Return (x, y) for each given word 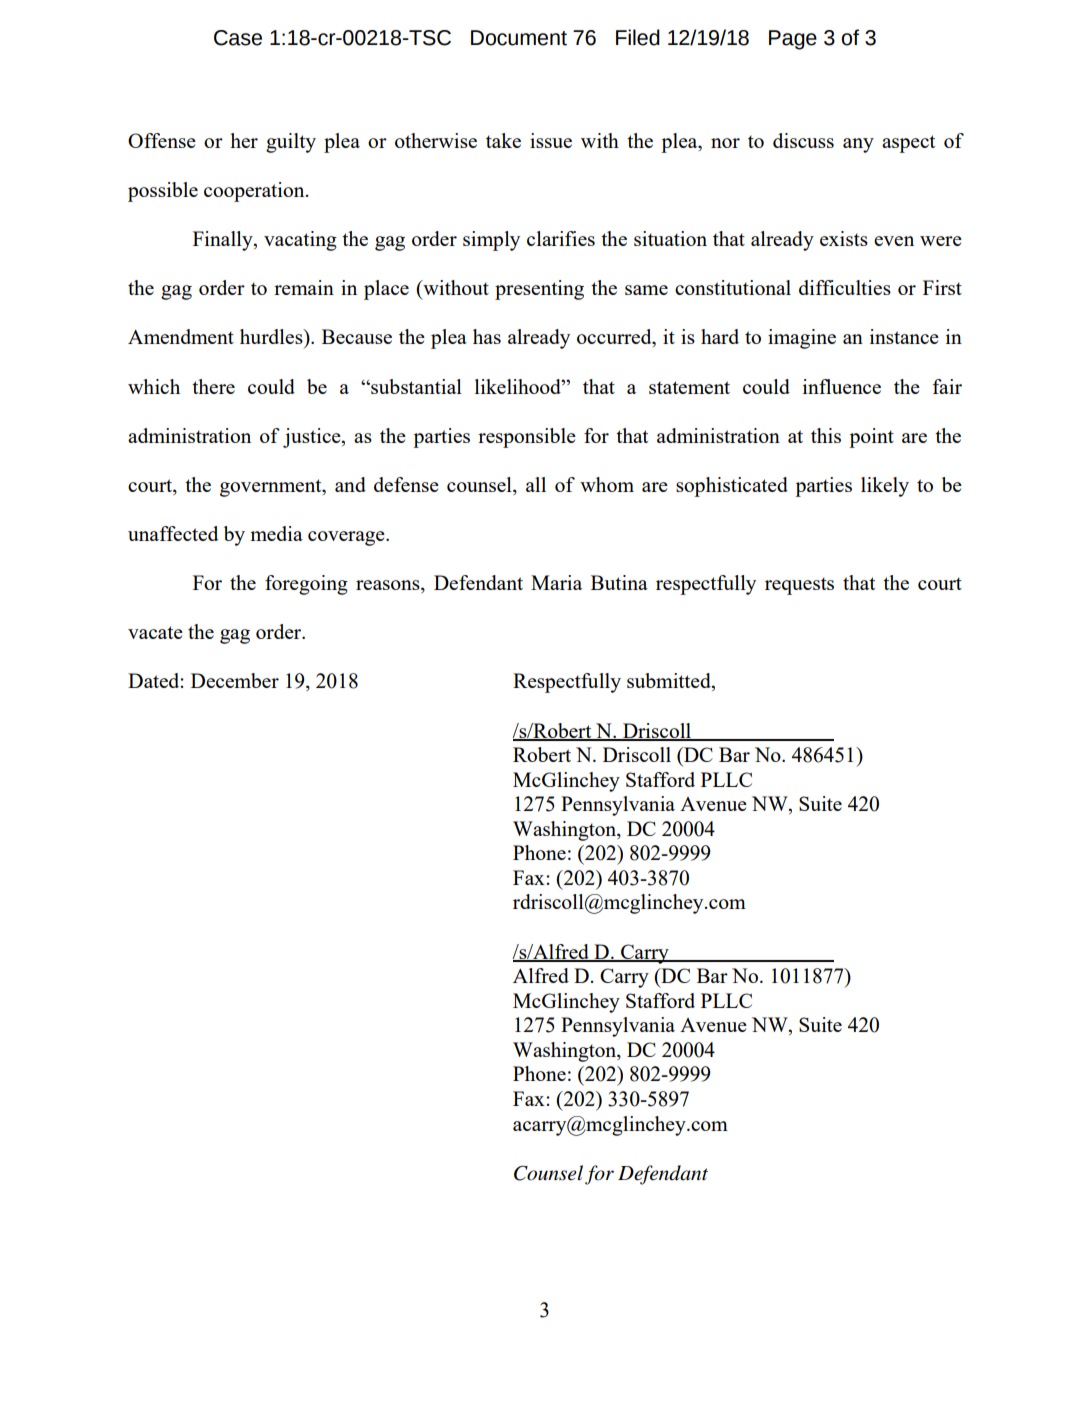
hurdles (272, 336)
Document (519, 38)
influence (842, 386)
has (487, 336)
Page (793, 40)
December (235, 680)
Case (238, 38)
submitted (670, 682)
